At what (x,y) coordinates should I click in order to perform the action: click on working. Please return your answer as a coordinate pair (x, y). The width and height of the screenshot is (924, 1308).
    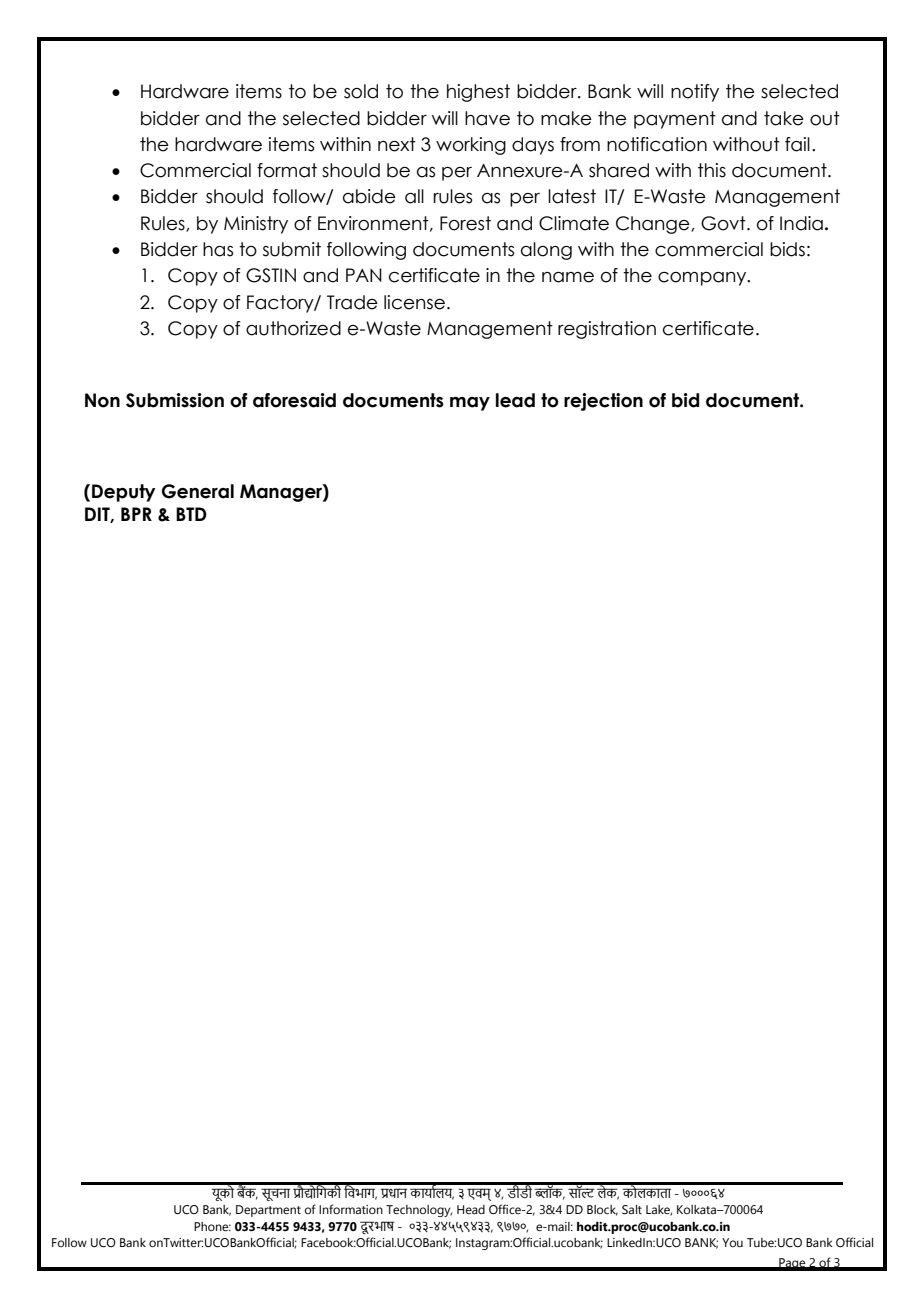
    Looking at the image, I should click on (471, 146).
